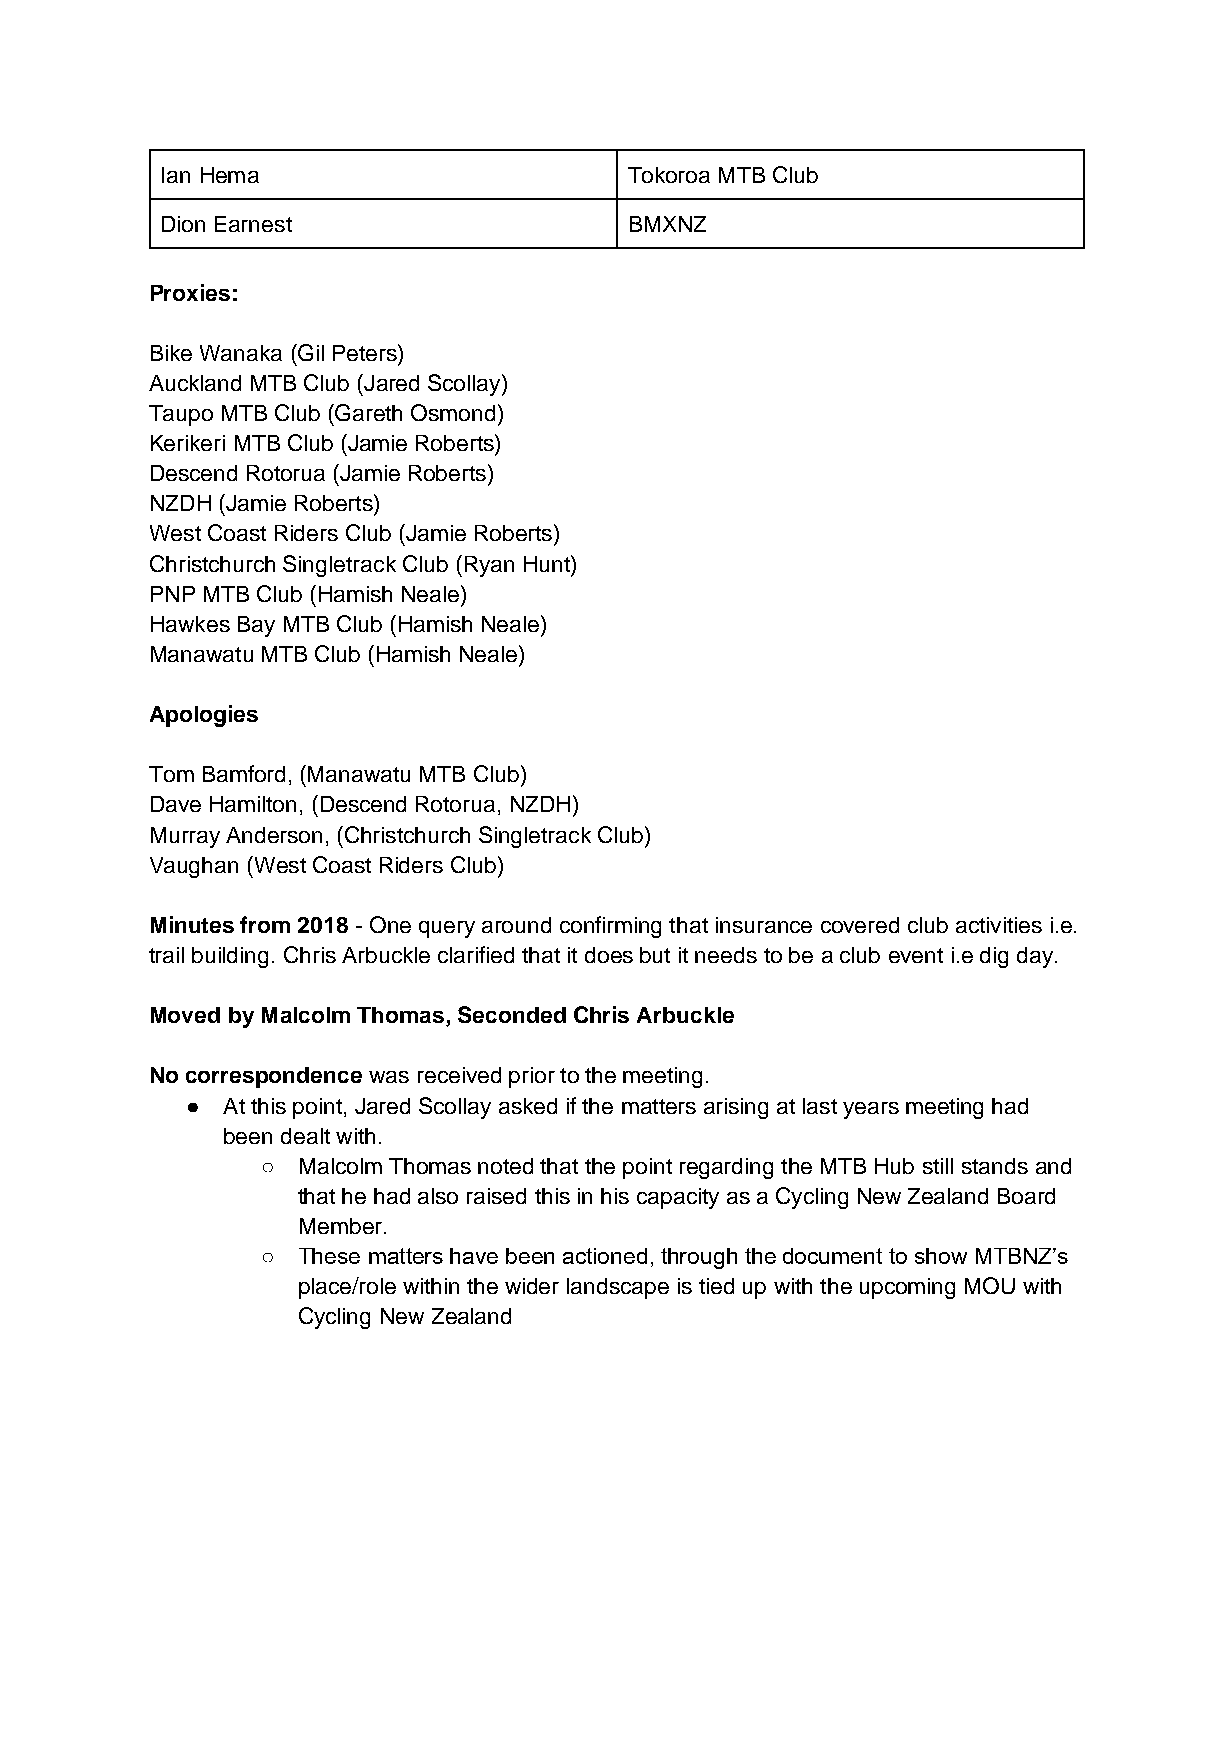 This screenshot has width=1232, height=1742. Describe the element at coordinates (230, 957) in the screenshot. I see `building` at that location.
